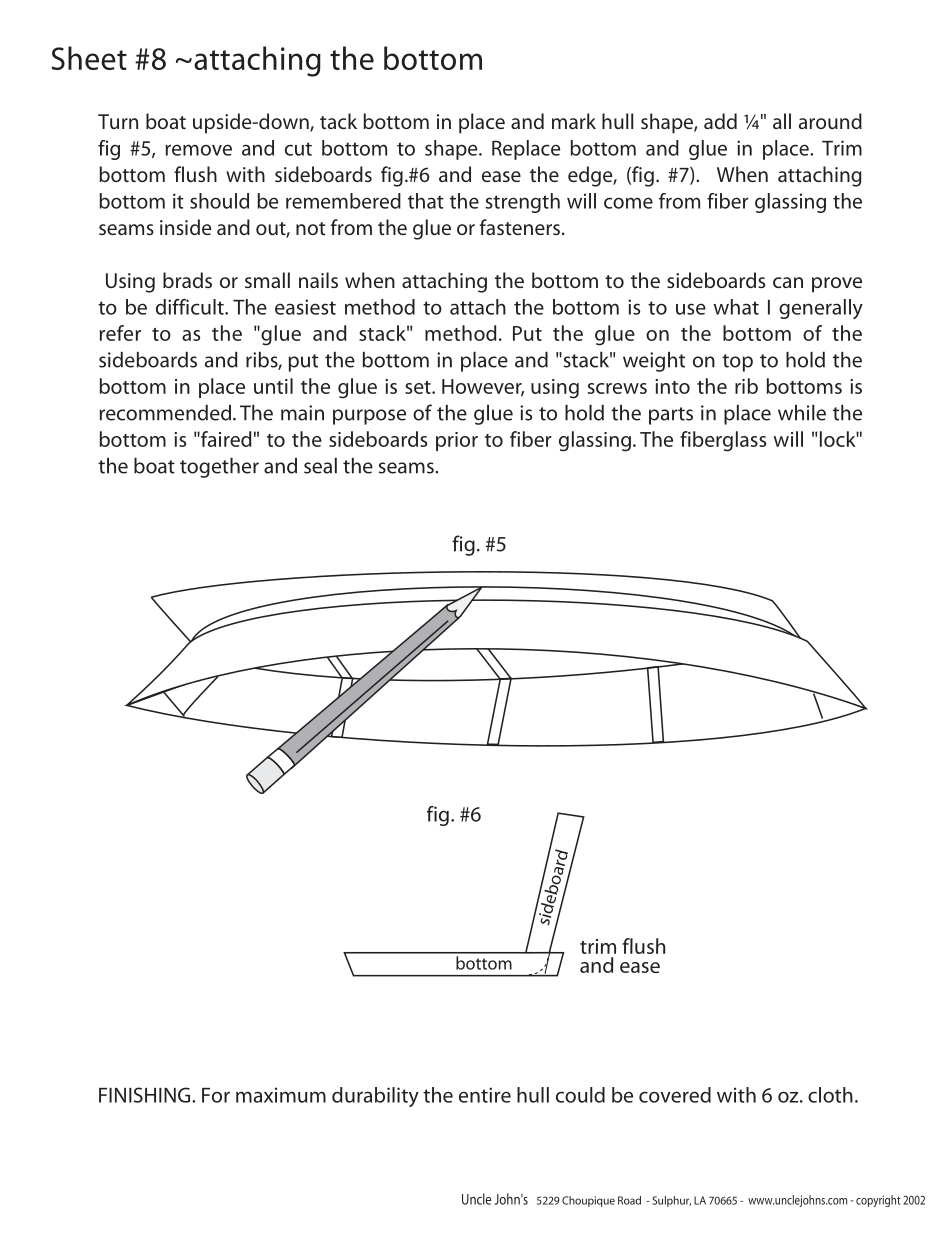 Image resolution: width=952 pixels, height=1233 pixels. What do you see at coordinates (830, 121) in the document?
I see `around` at bounding box center [830, 121].
